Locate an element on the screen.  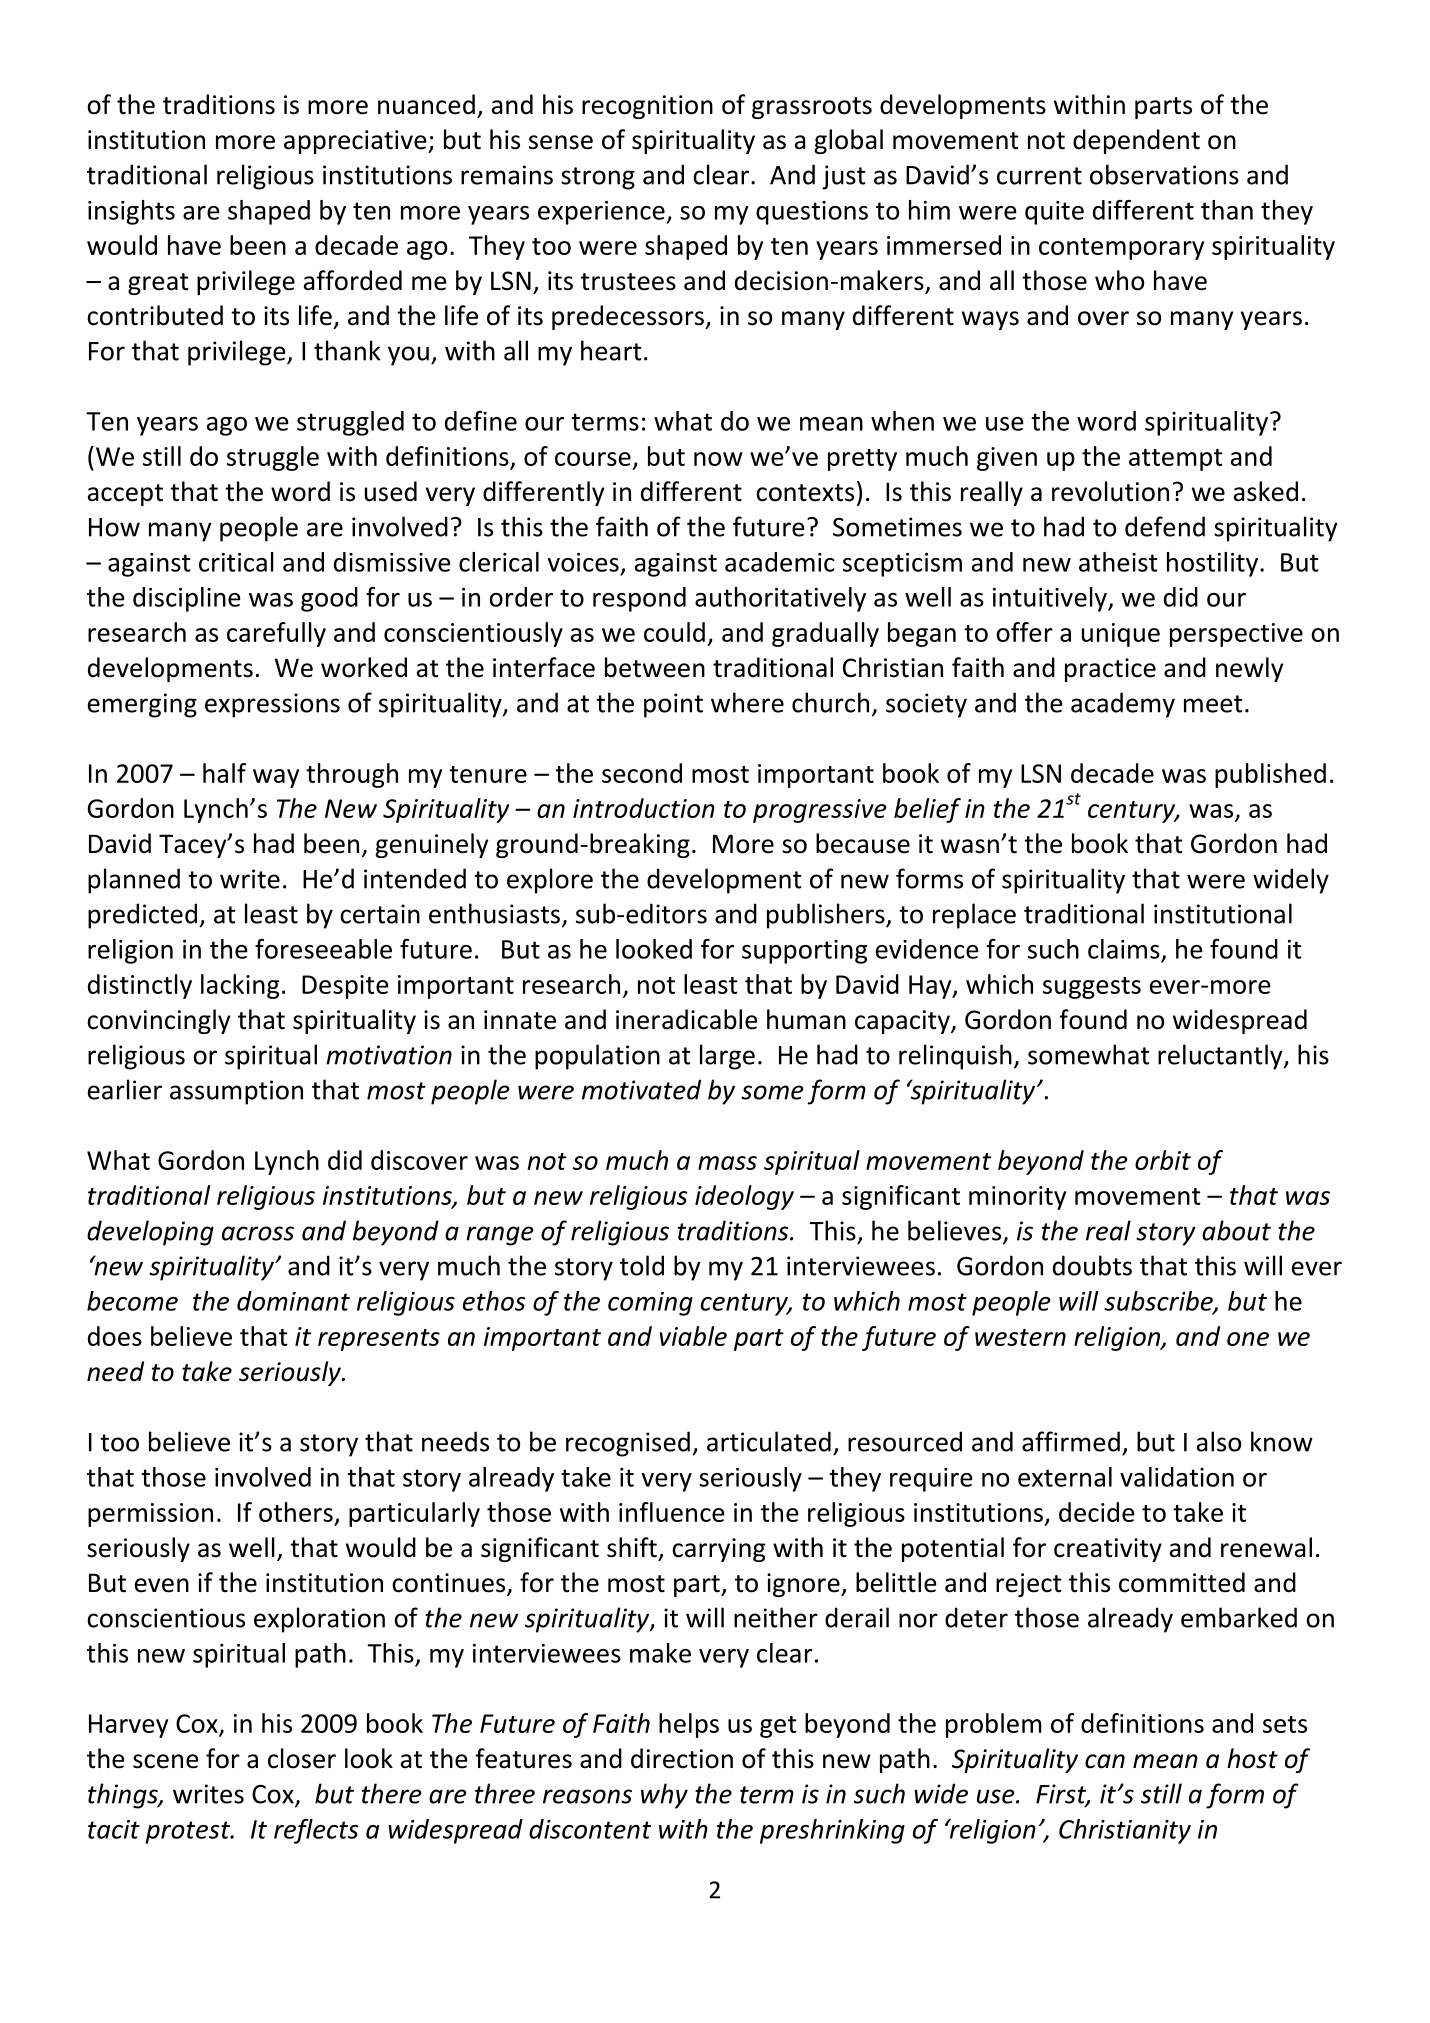
closer is located at coordinates (302, 1758).
